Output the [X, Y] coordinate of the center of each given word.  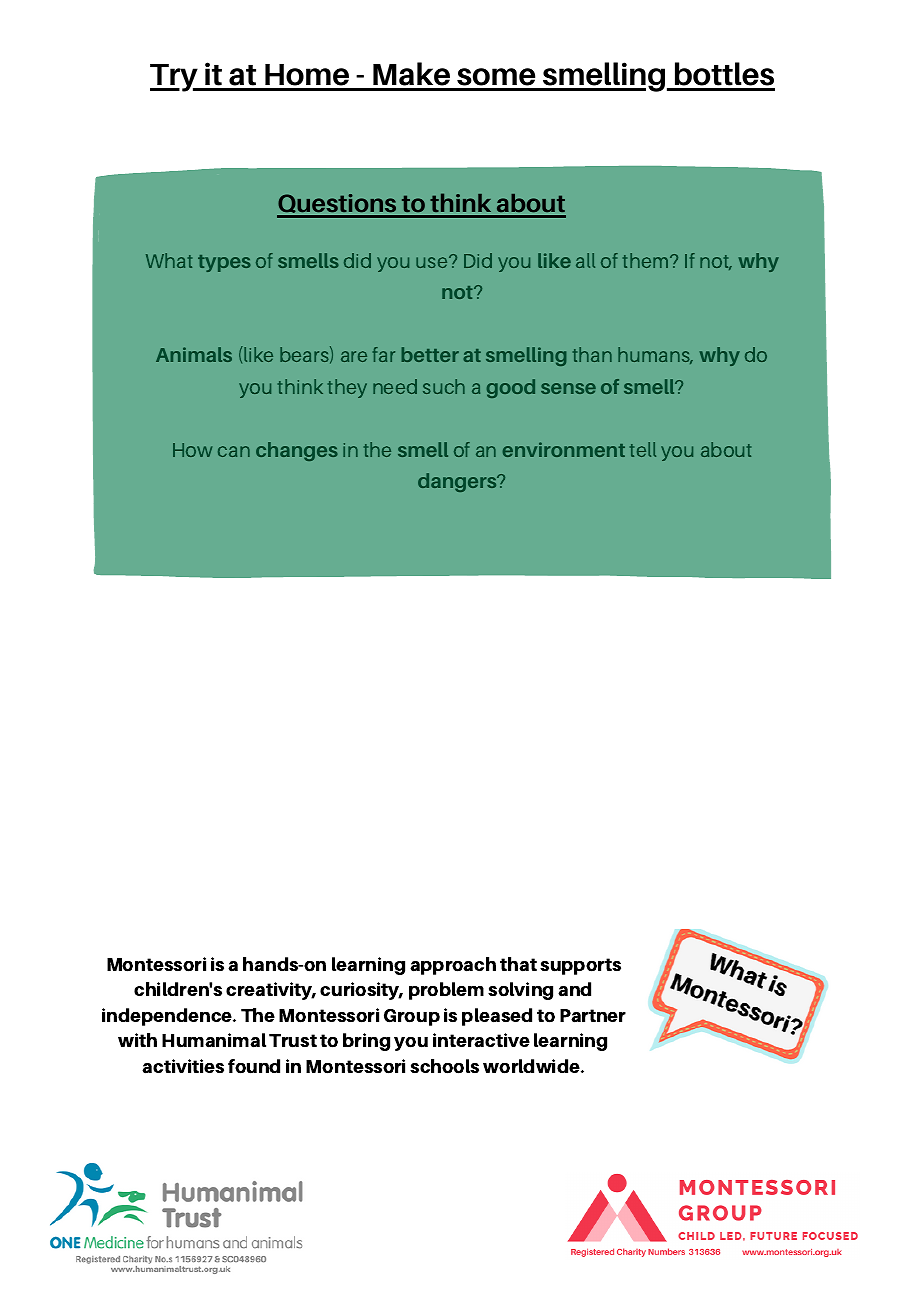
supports [580, 966]
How [192, 450]
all [585, 260]
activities [183, 1066]
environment [564, 449]
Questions [338, 205]
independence [168, 1017]
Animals [194, 354]
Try [175, 78]
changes [297, 451]
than [592, 354]
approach [453, 966]
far [384, 354]
